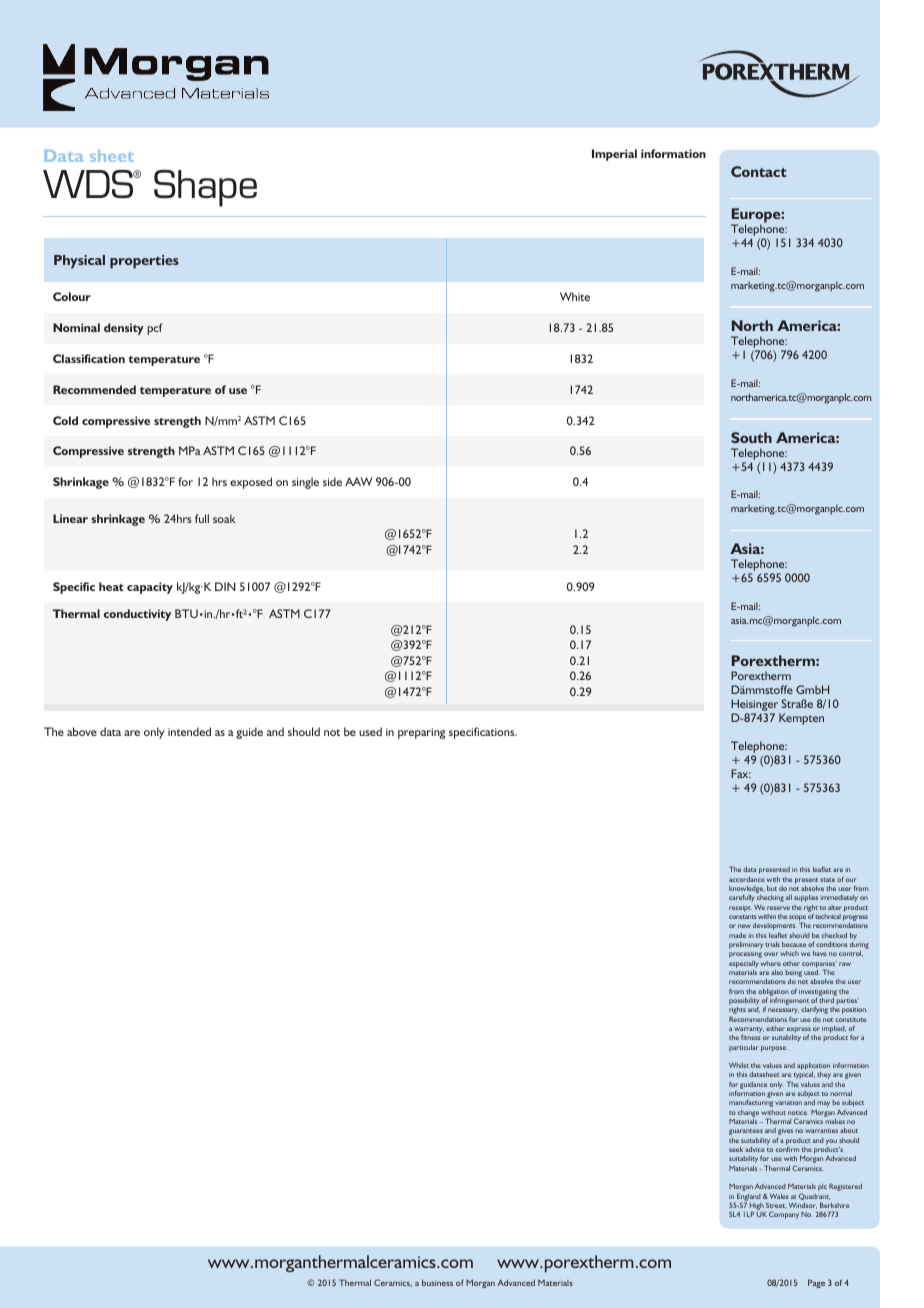 The width and height of the screenshot is (924, 1308). Describe the element at coordinates (614, 155) in the screenshot. I see `Imperial` at that location.
